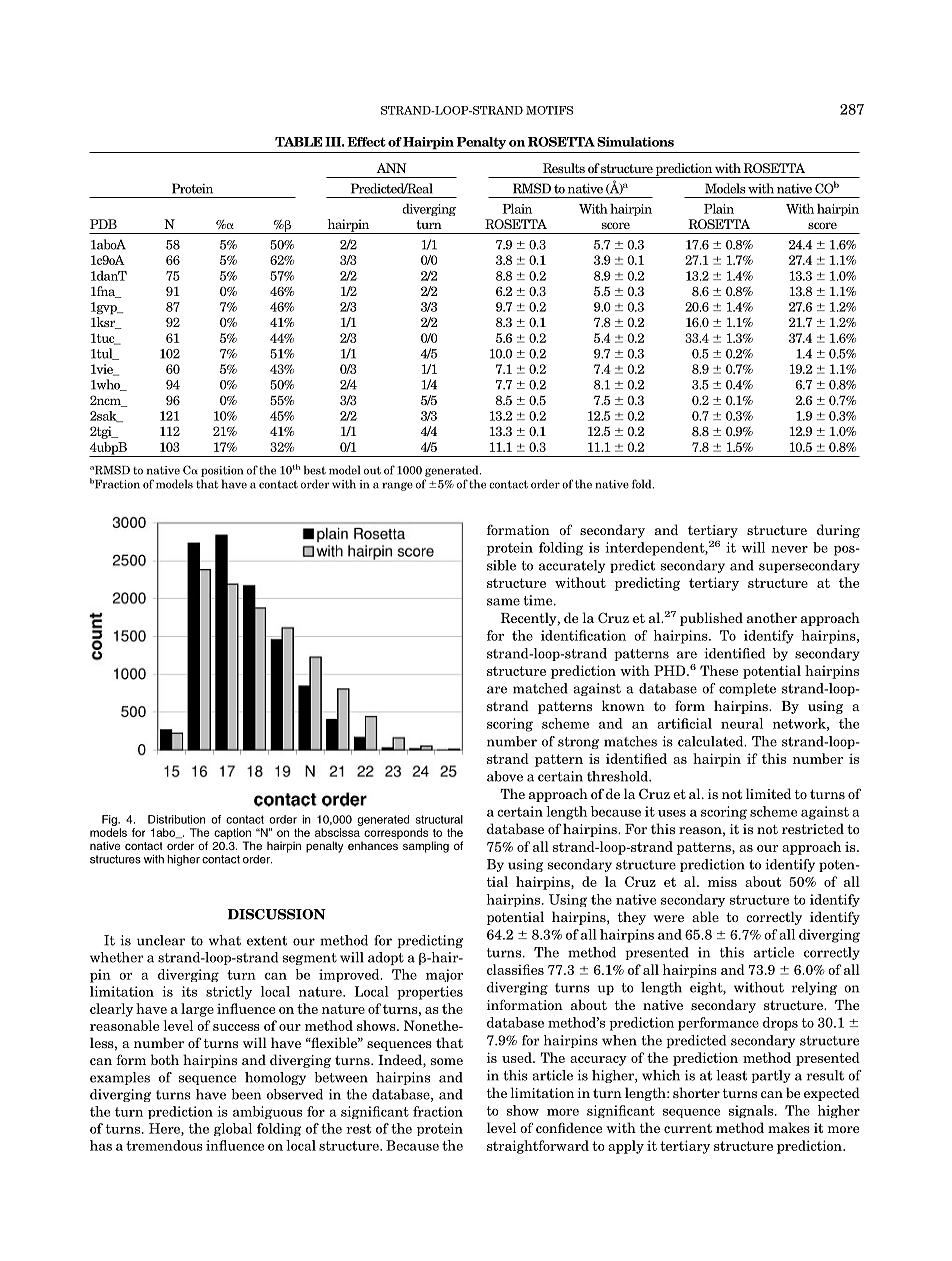  I want to click on range, so click(397, 486).
